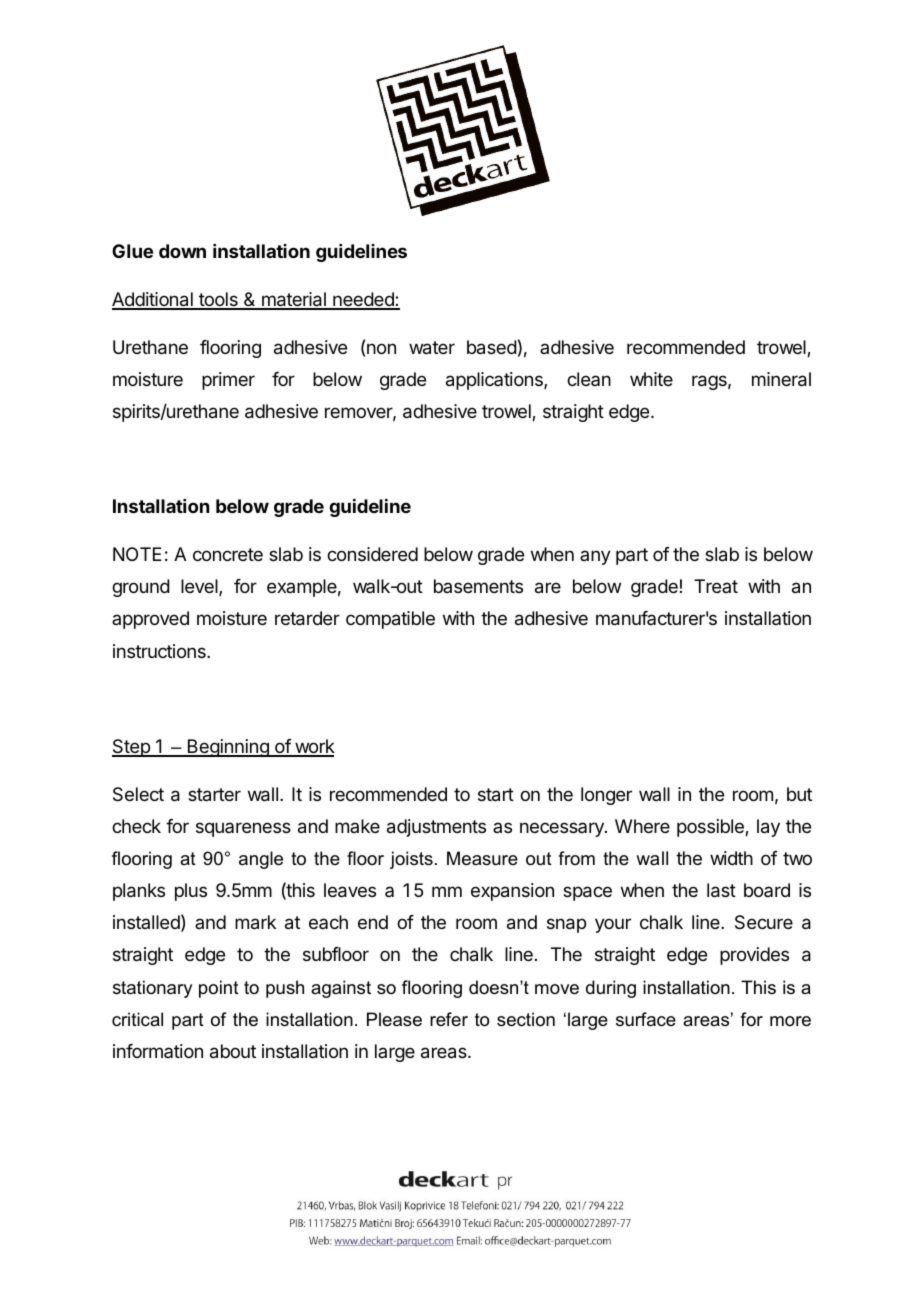  I want to click on needed, so click(363, 300).
